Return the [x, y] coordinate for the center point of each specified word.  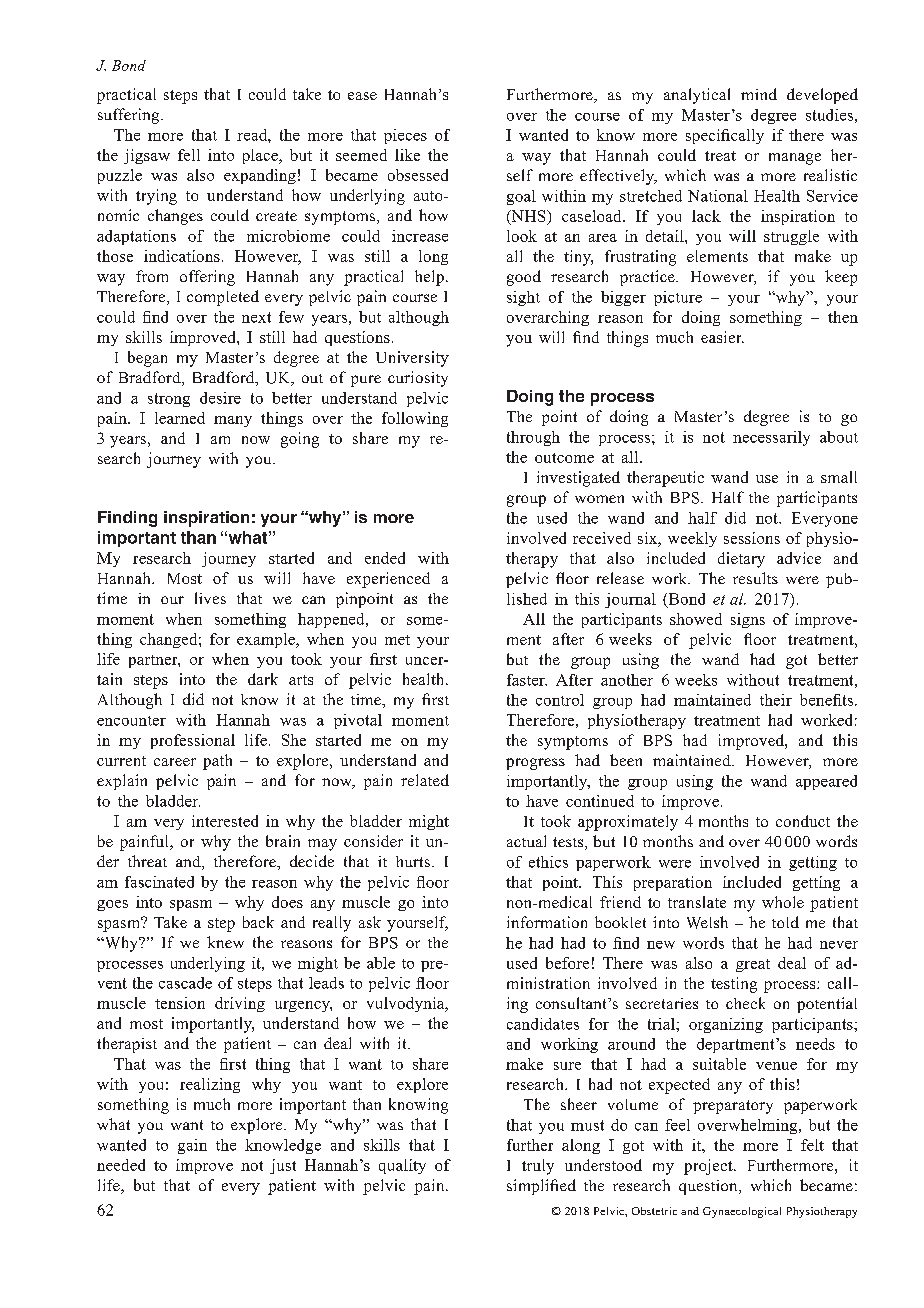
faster [527, 680]
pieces [405, 136]
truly [538, 1167]
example [267, 640]
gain [192, 1146]
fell [189, 155]
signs [748, 620]
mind [759, 94]
